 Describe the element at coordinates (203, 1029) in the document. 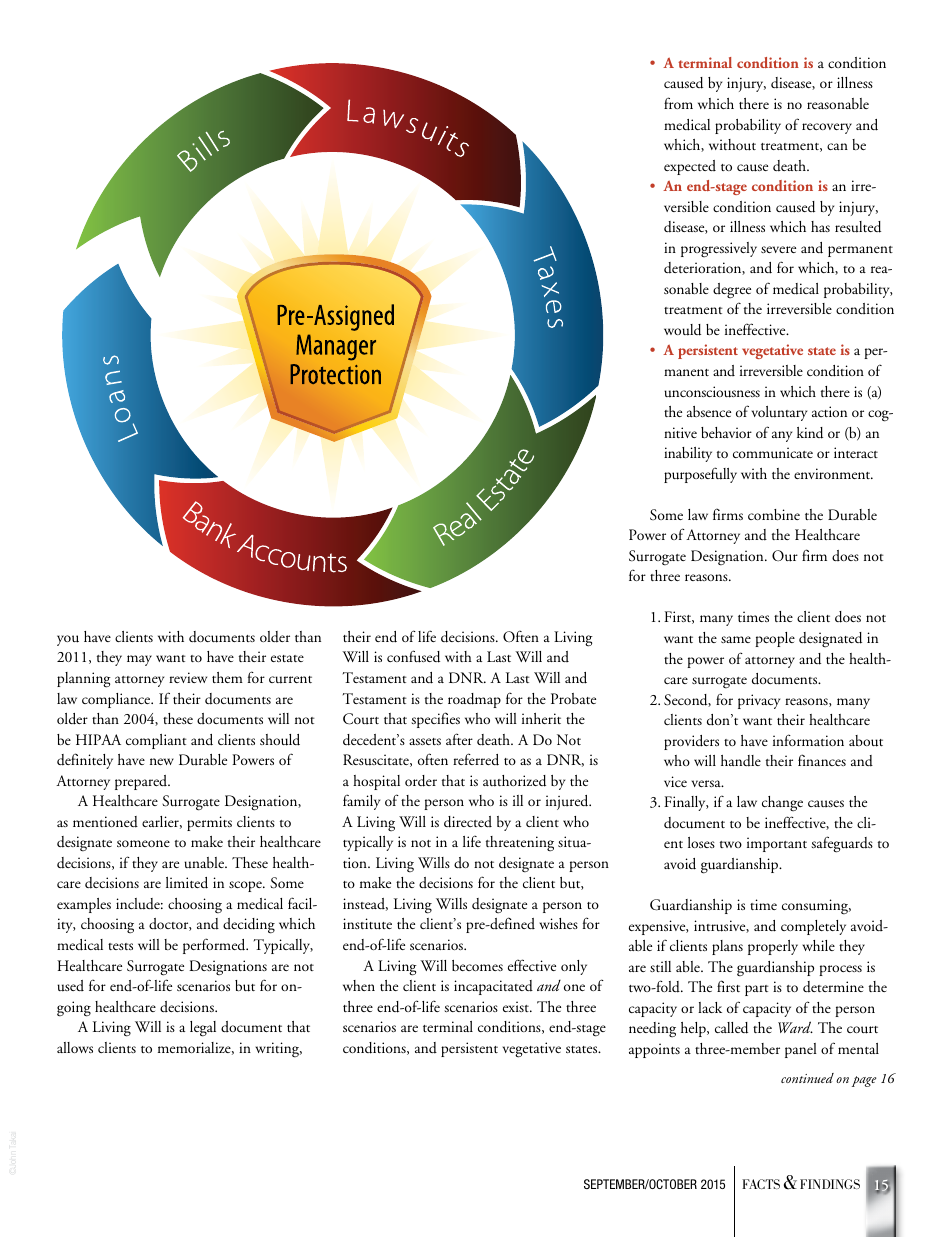

I see `legal` at that location.
